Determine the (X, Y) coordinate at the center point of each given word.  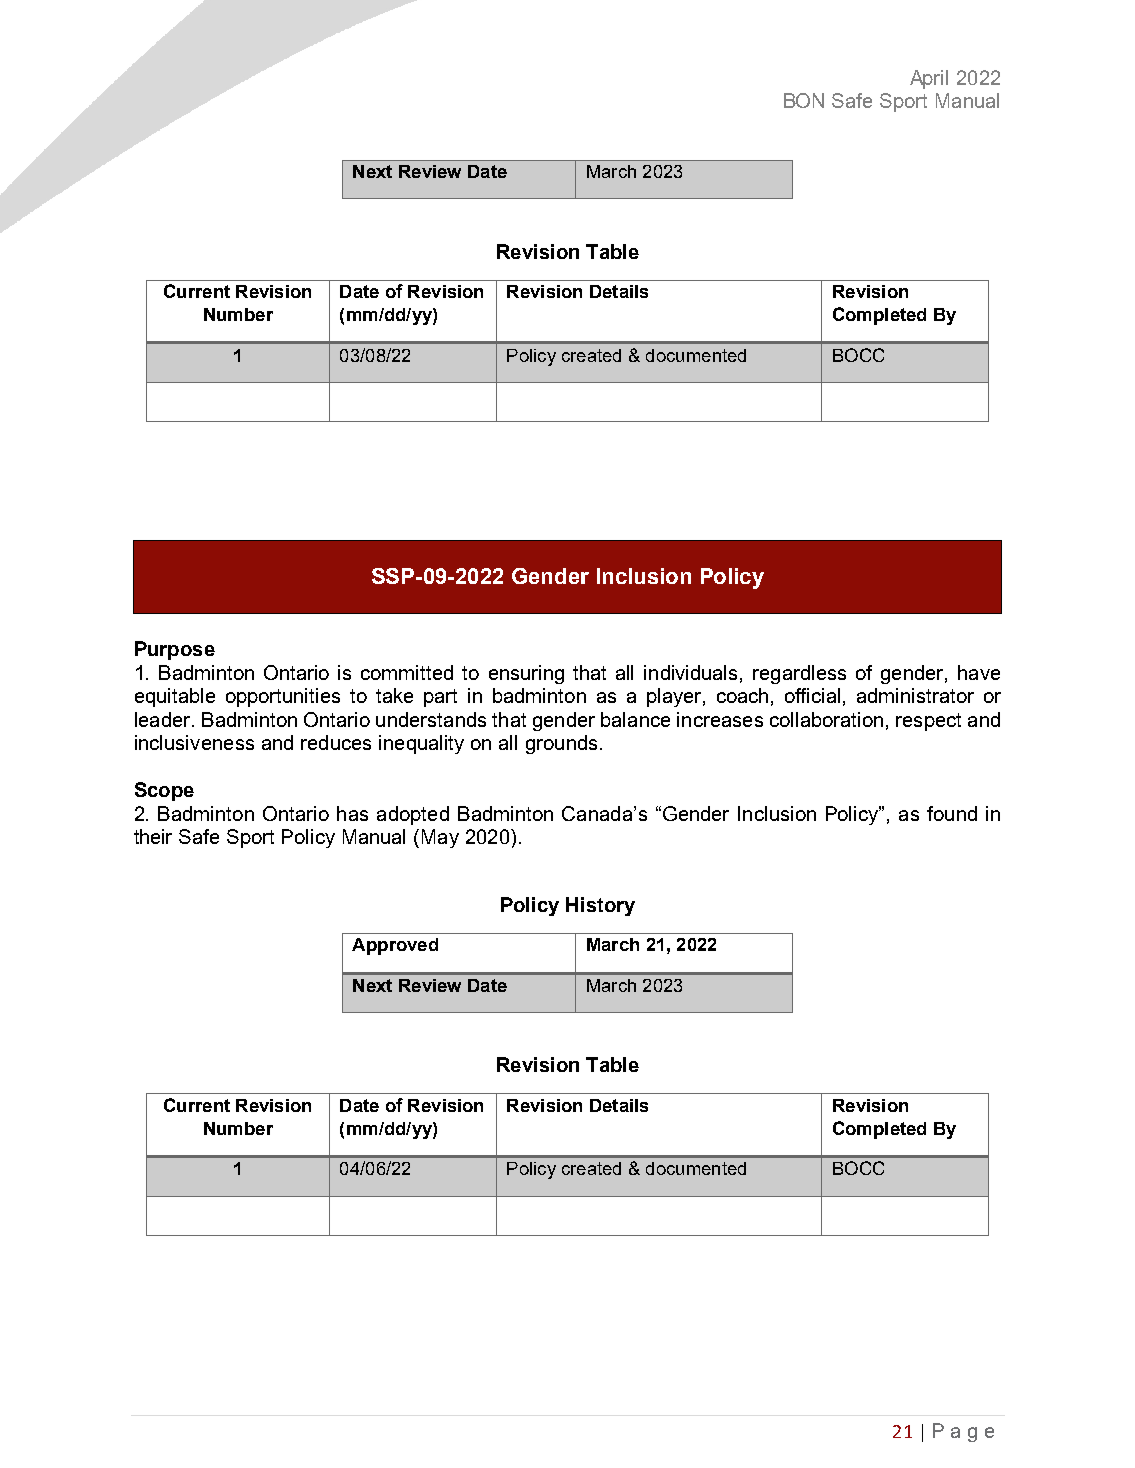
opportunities (283, 697)
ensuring (526, 674)
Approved (395, 946)
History (600, 906)
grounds (561, 744)
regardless (799, 674)
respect (928, 722)
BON (804, 100)
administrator (915, 695)
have (979, 672)
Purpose (175, 650)
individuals (690, 672)
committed (407, 672)
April (929, 79)
